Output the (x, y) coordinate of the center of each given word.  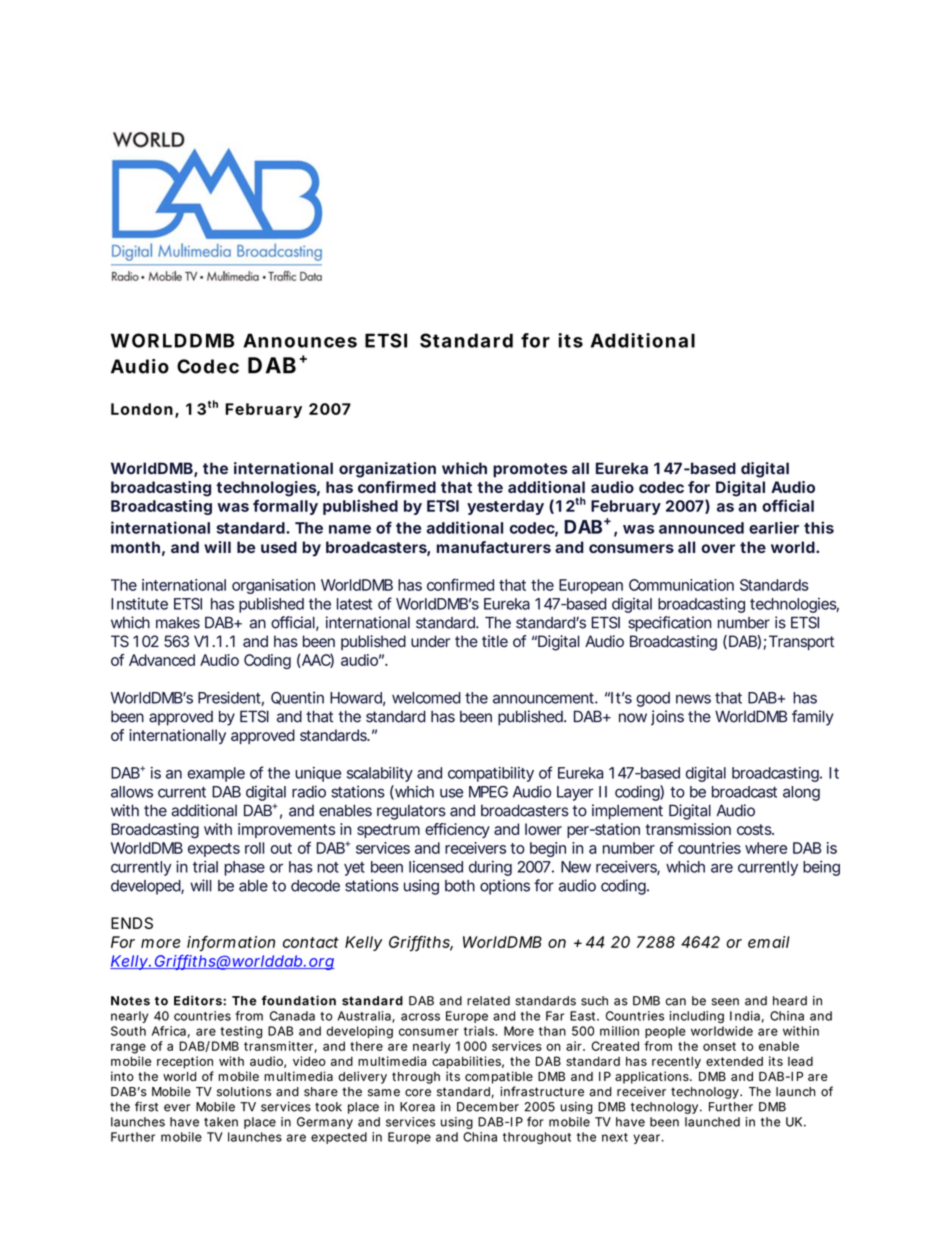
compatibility (491, 774)
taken (221, 1122)
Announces (300, 340)
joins (667, 718)
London (142, 409)
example (216, 774)
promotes (530, 470)
